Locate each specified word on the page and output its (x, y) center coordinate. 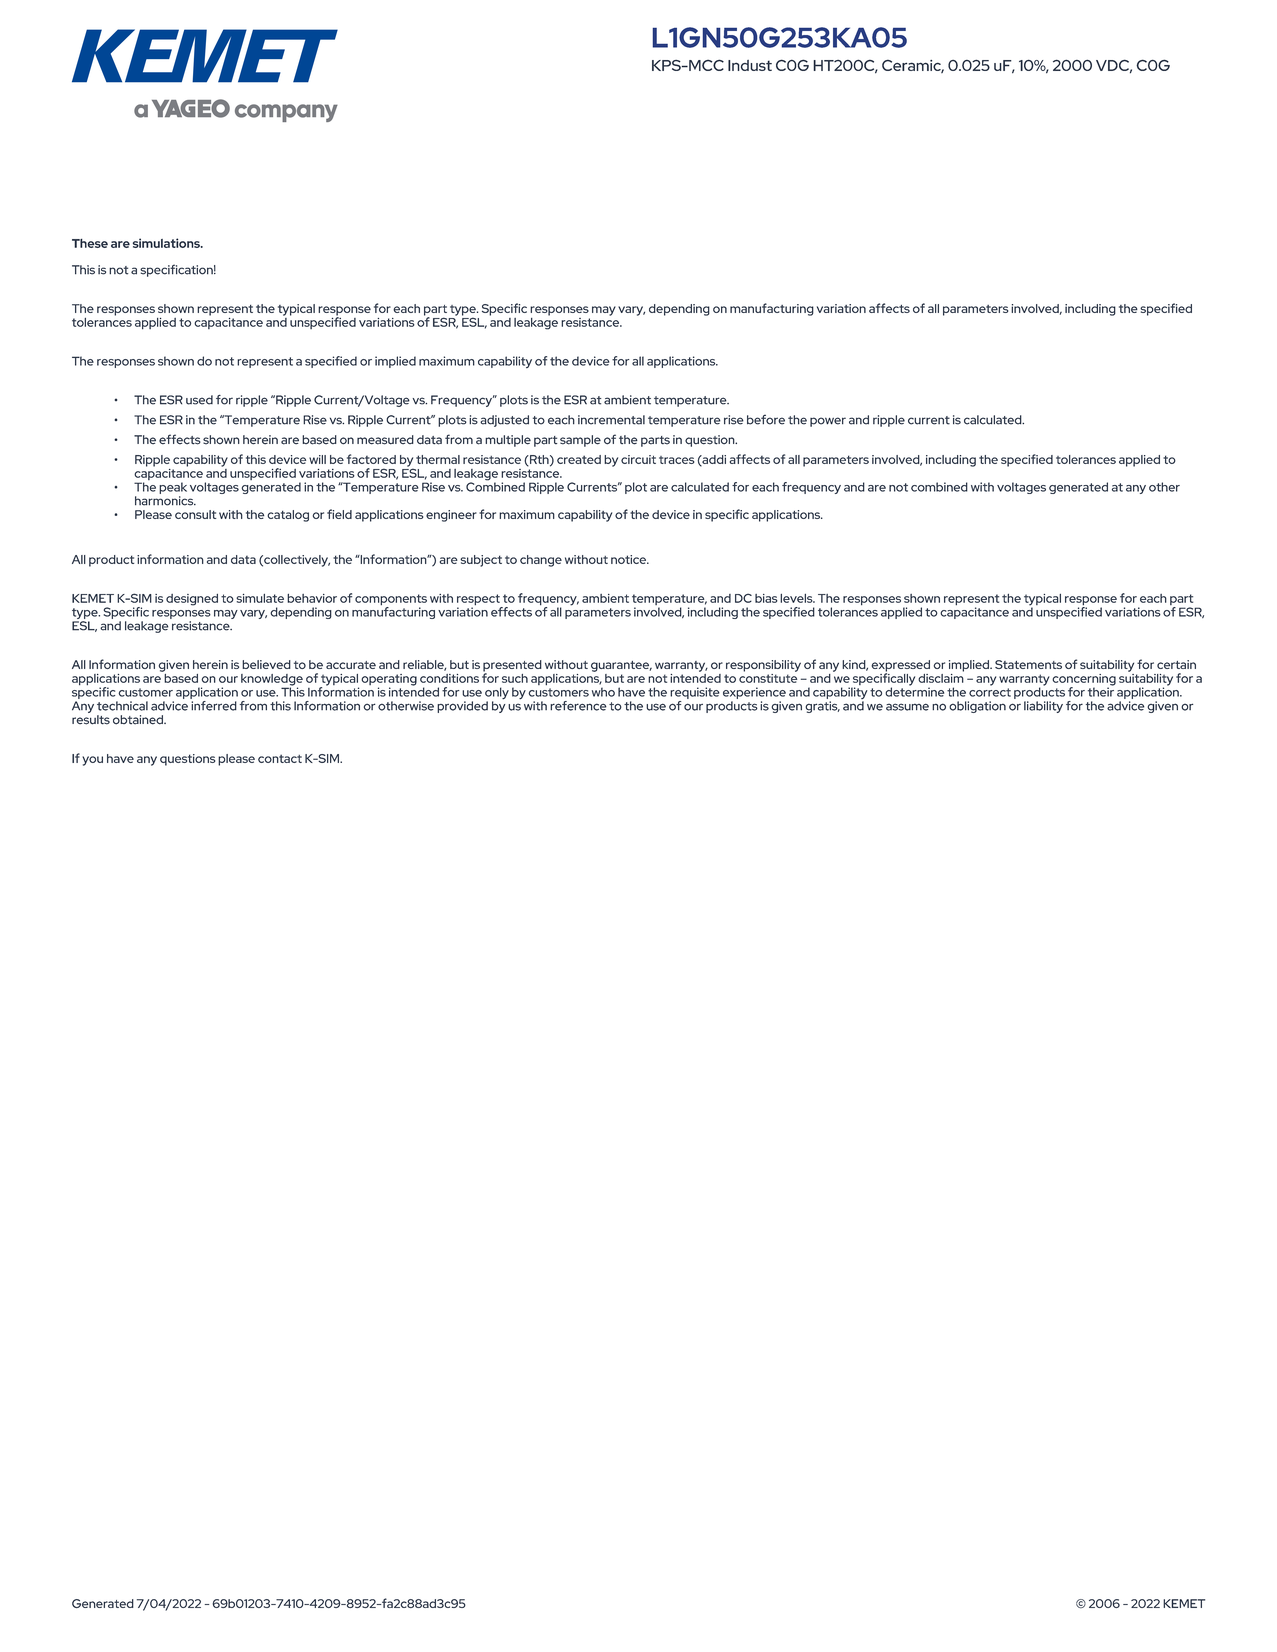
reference (578, 706)
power (828, 422)
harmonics (165, 501)
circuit (638, 459)
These (90, 243)
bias (766, 598)
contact (280, 758)
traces (676, 460)
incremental (611, 420)
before (766, 420)
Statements (1028, 664)
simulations (167, 243)
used (199, 400)
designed (192, 600)
